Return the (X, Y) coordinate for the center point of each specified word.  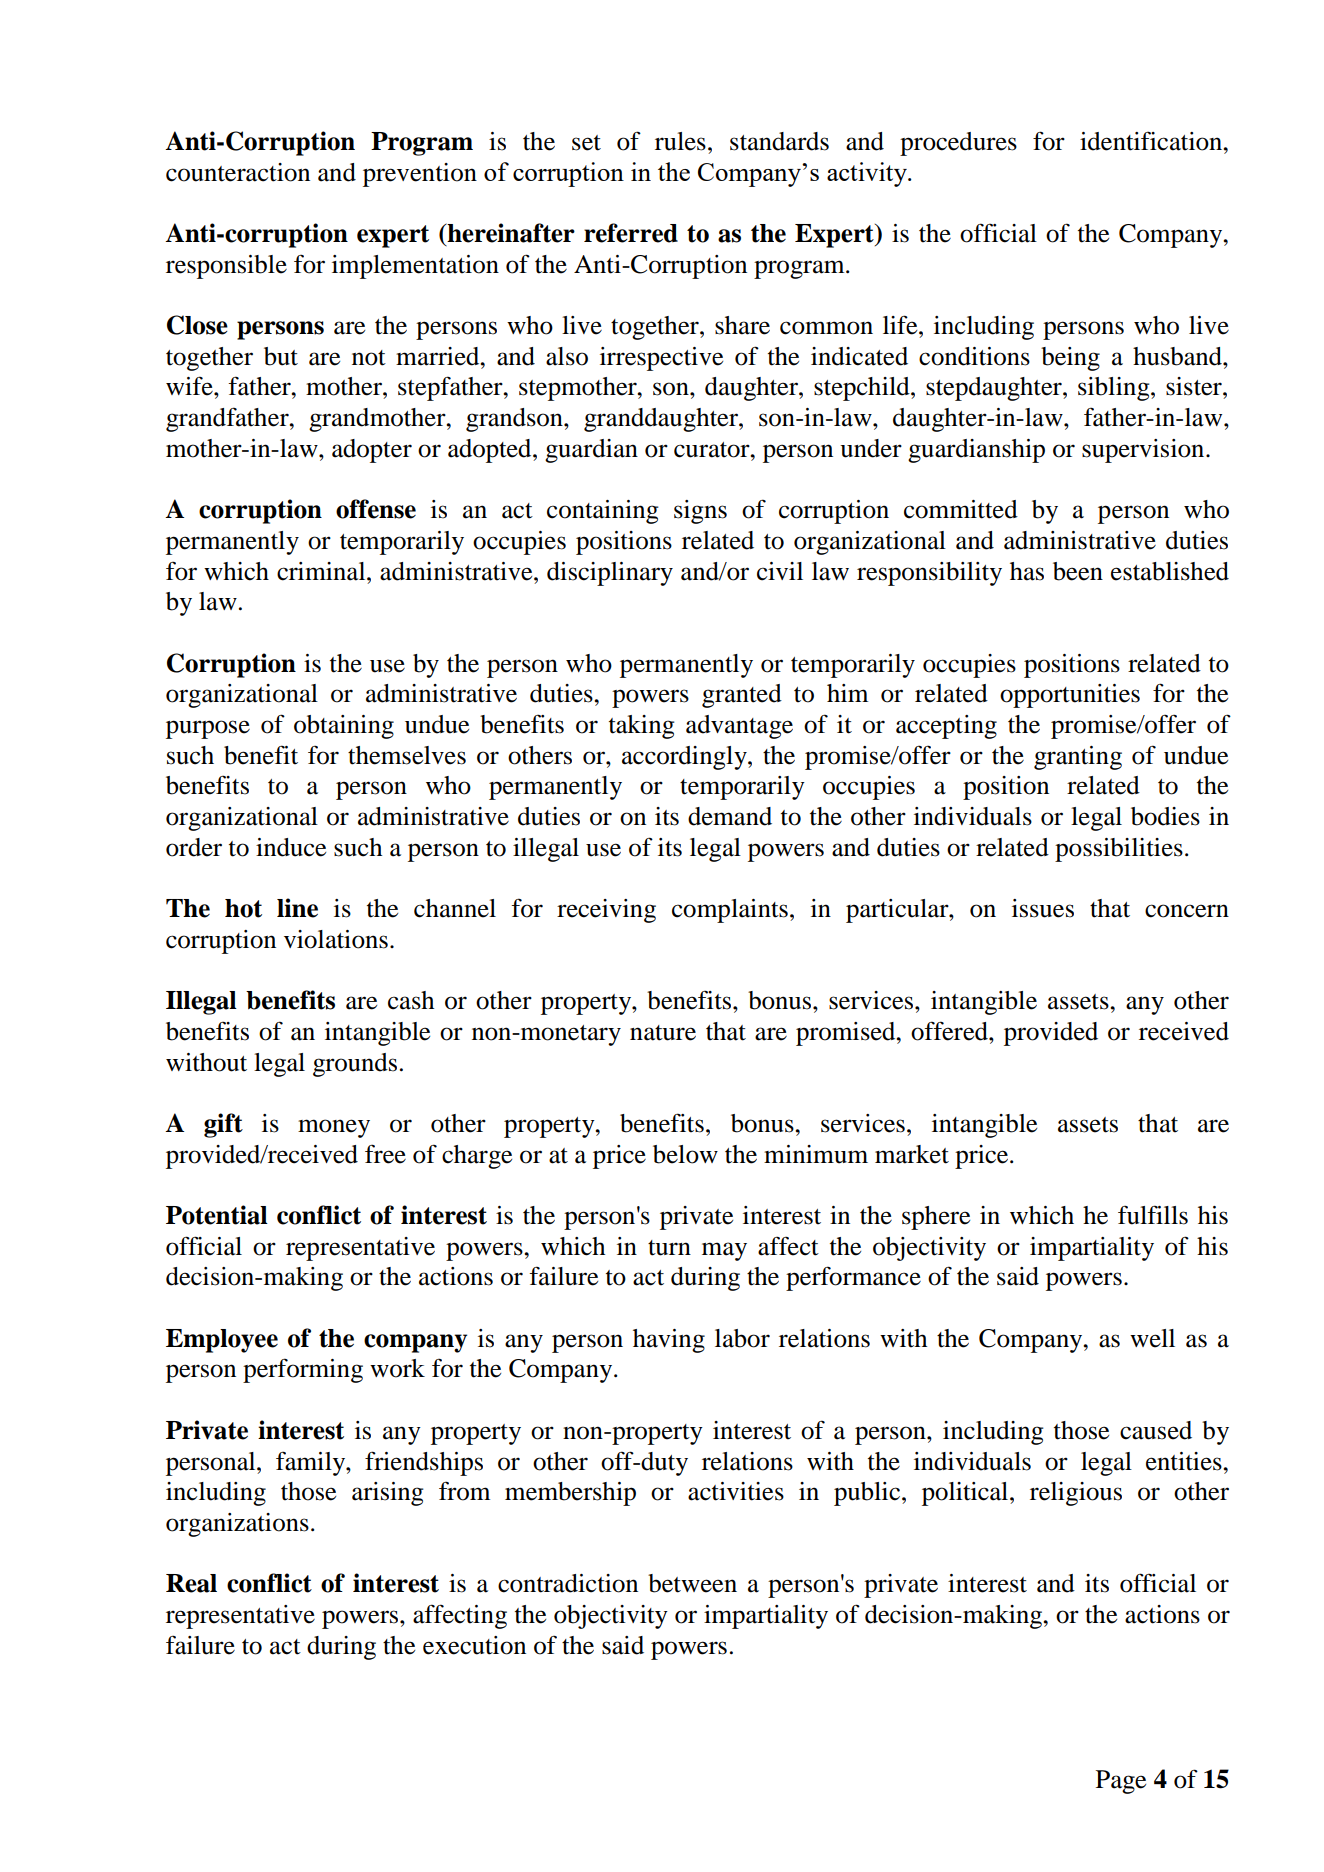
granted (742, 696)
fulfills (1153, 1215)
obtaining (344, 727)
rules (680, 141)
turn (669, 1248)
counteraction (238, 172)
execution (474, 1645)
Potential (217, 1215)
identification (1152, 141)
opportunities (1070, 696)
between (692, 1583)
